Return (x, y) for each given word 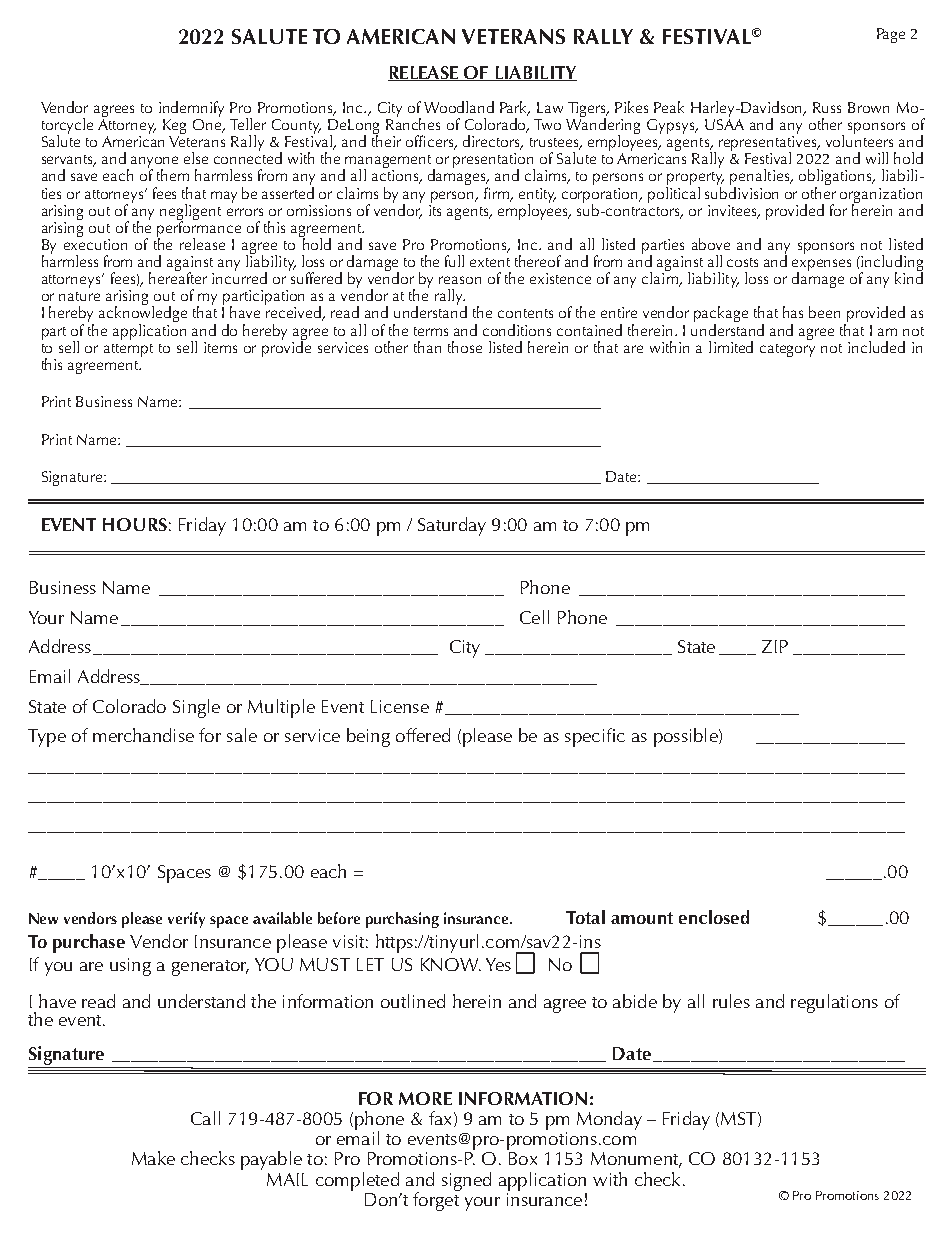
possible (687, 737)
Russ (827, 107)
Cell (534, 617)
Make (153, 1158)
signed (466, 1181)
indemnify (191, 110)
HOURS (135, 524)
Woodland (459, 107)
